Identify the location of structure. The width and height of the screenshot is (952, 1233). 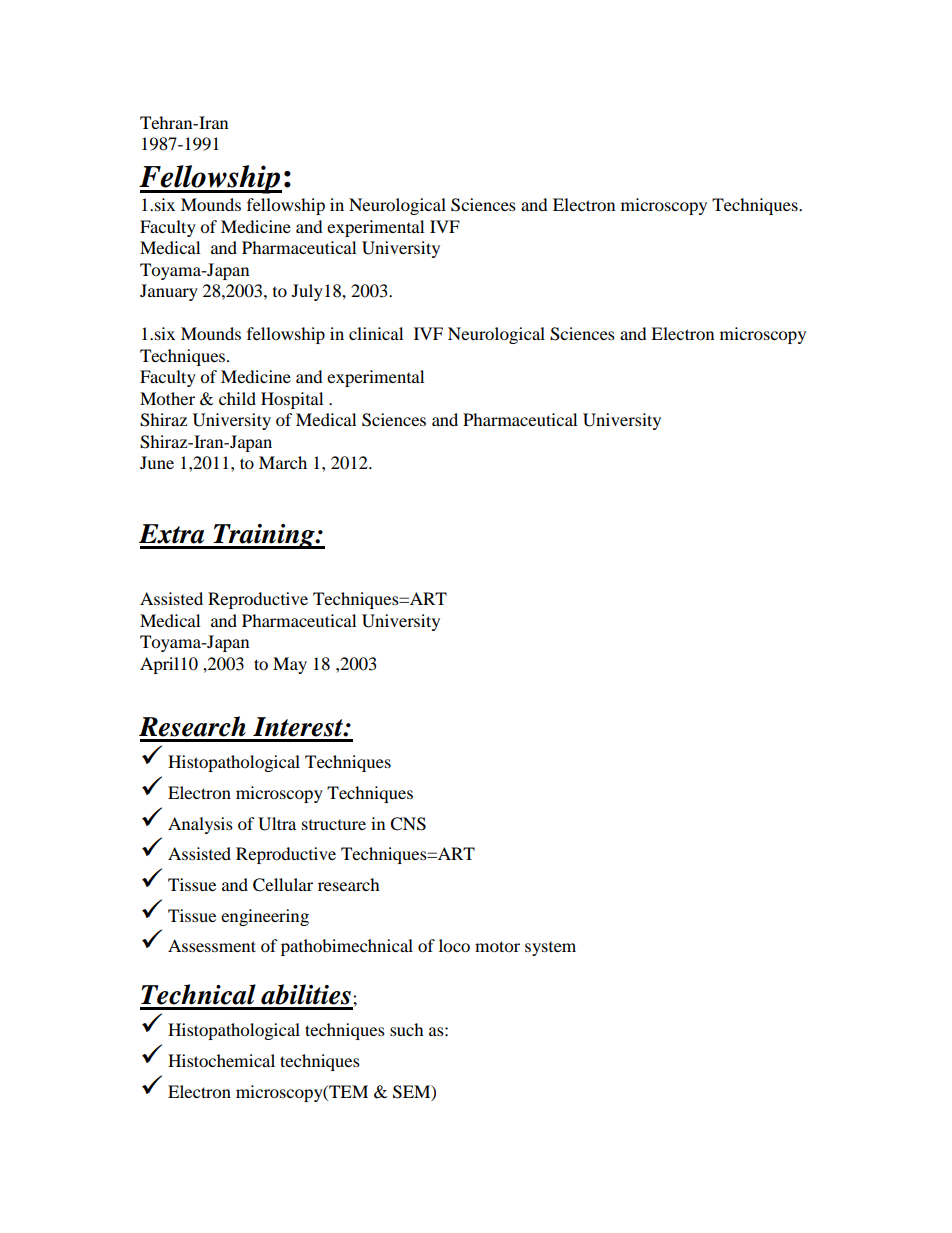
(334, 825).
